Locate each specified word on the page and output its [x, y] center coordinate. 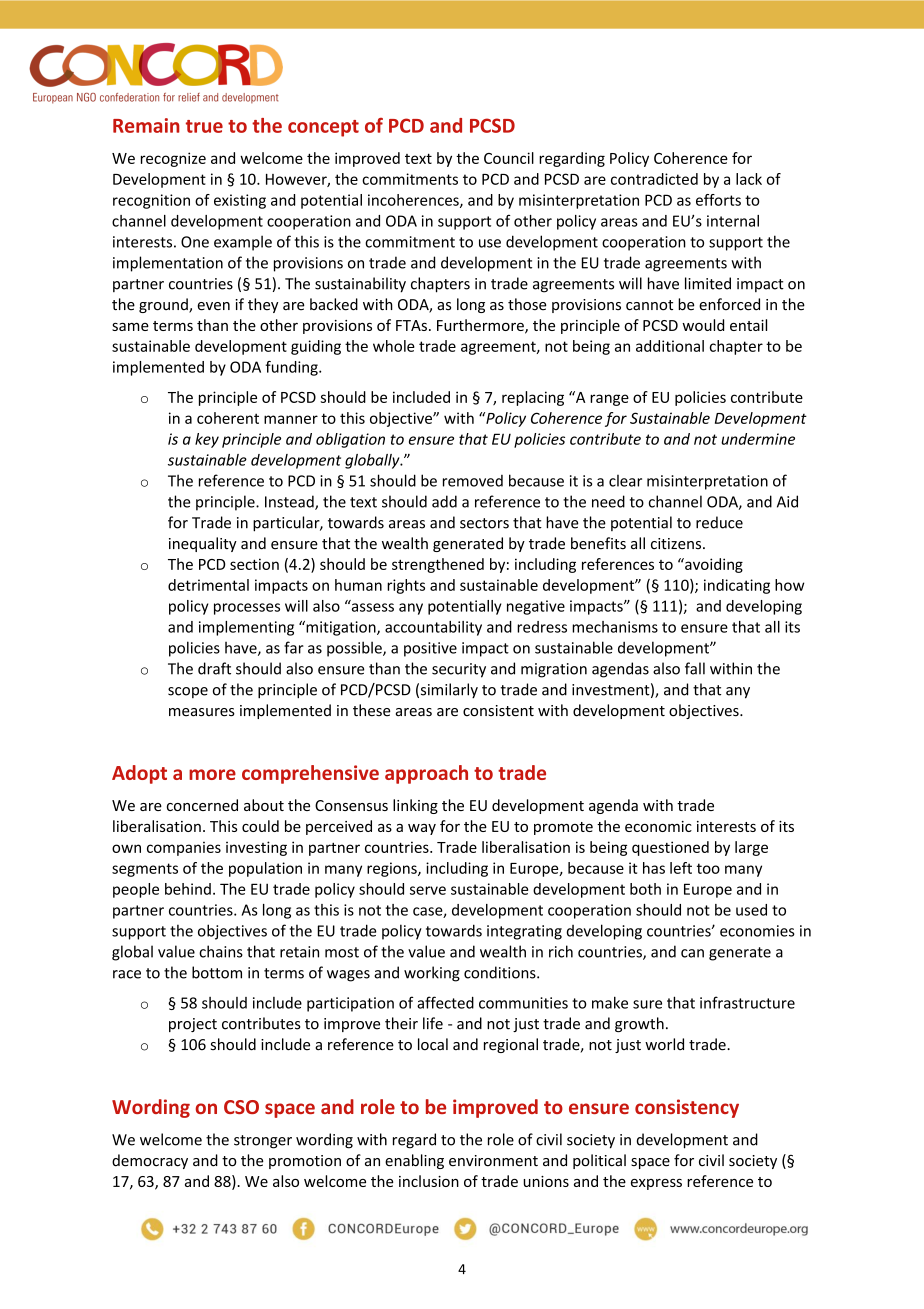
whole [394, 346]
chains [221, 951]
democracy [150, 1161]
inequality [203, 544]
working [432, 974]
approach [426, 774]
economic [658, 826]
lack [749, 179]
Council [509, 158]
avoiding [713, 565]
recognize [173, 159]
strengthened [438, 565]
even [213, 306]
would [703, 325]
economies [757, 931]
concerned [202, 805]
